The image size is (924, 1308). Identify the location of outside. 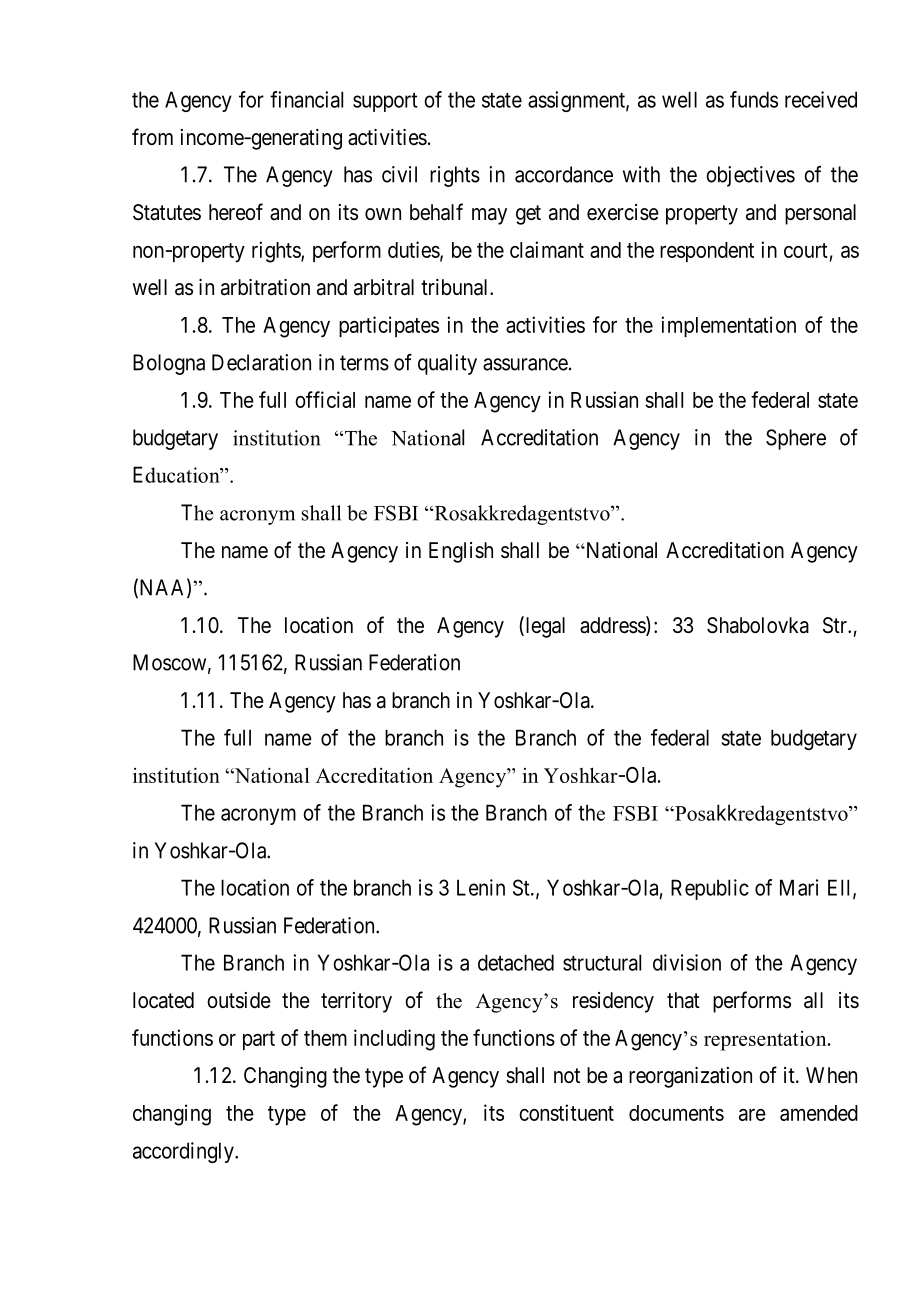
(239, 1000).
